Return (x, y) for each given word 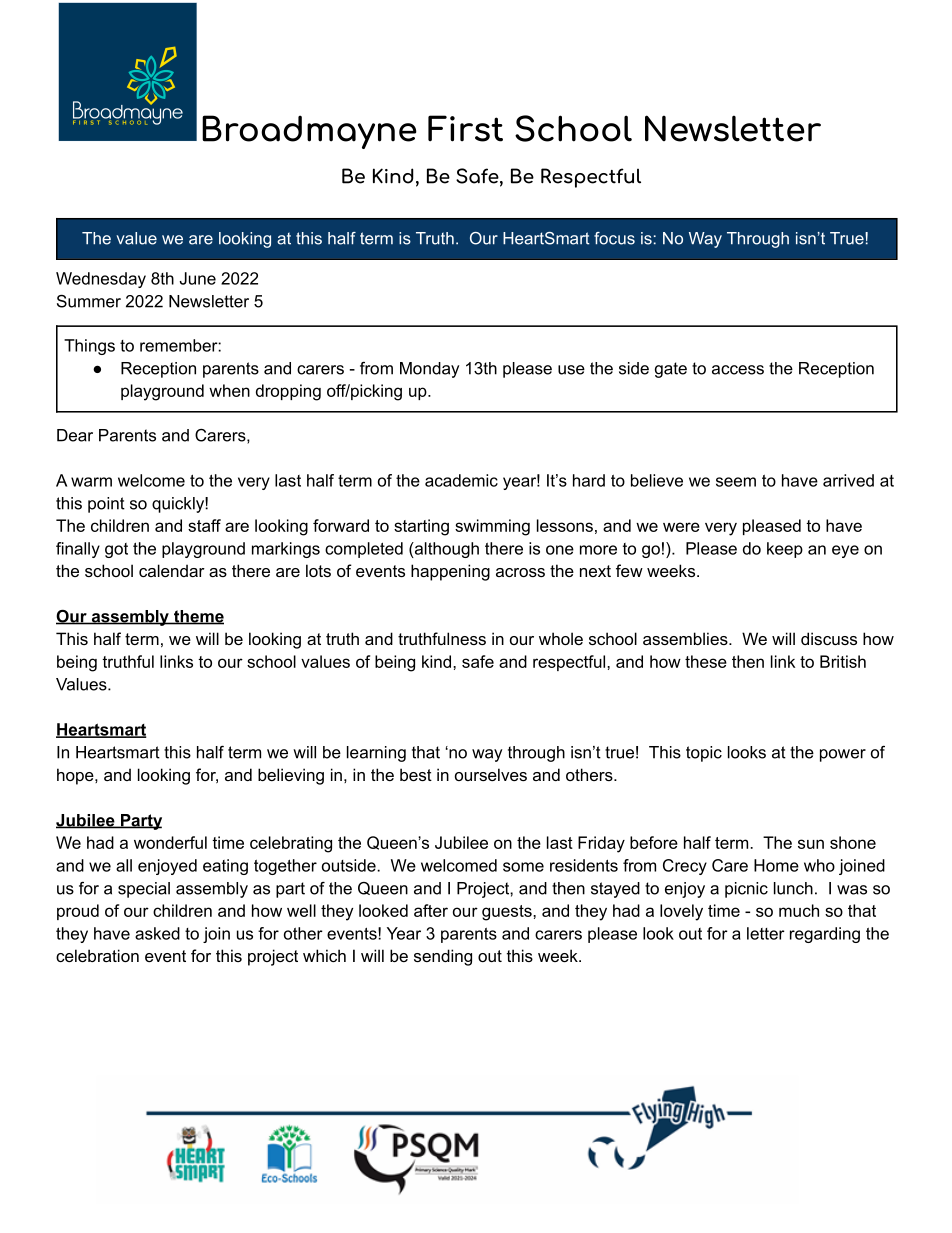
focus (614, 238)
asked (157, 933)
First (465, 128)
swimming (492, 527)
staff (204, 525)
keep (785, 550)
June (197, 278)
